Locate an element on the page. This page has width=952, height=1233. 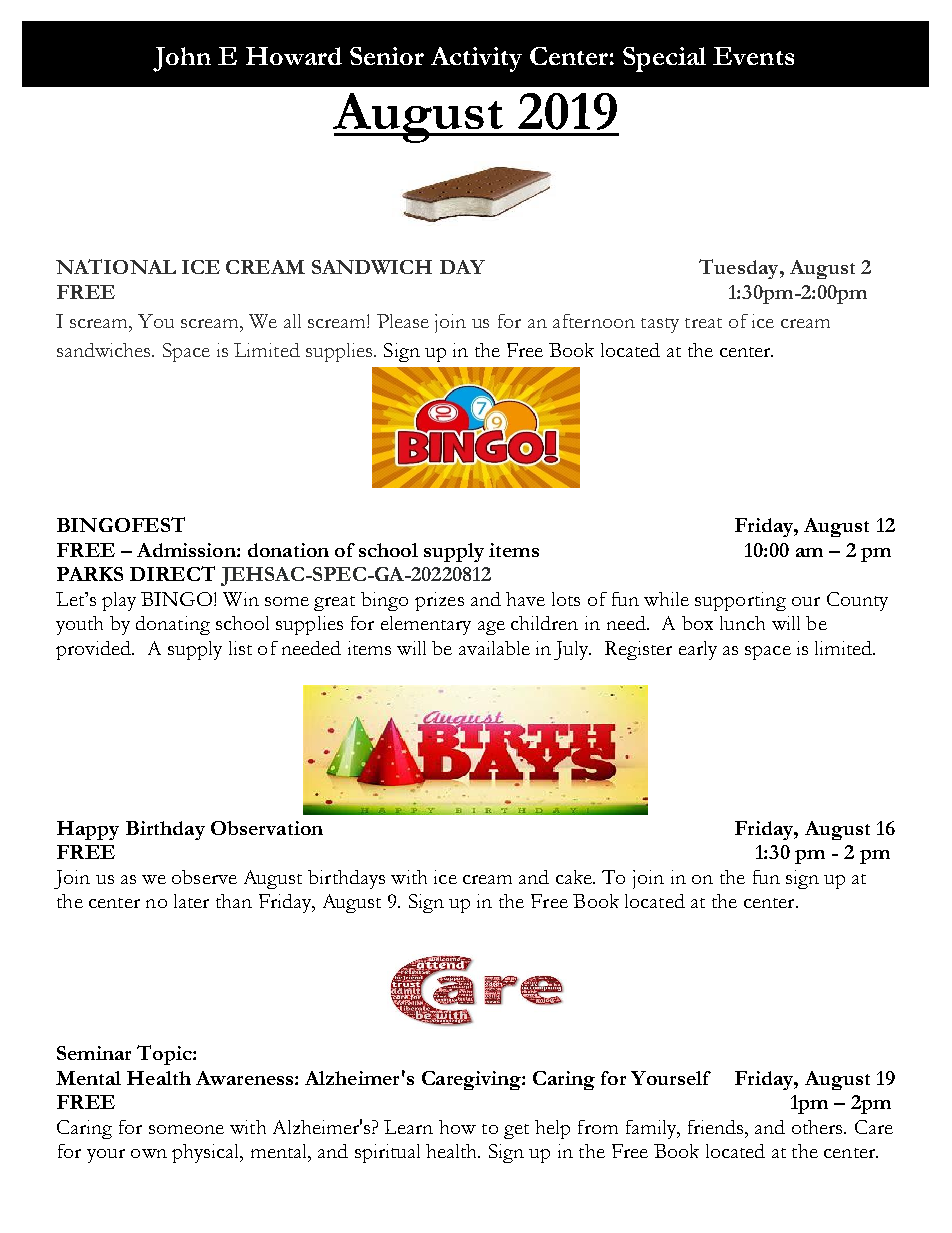
get is located at coordinates (516, 1131).
